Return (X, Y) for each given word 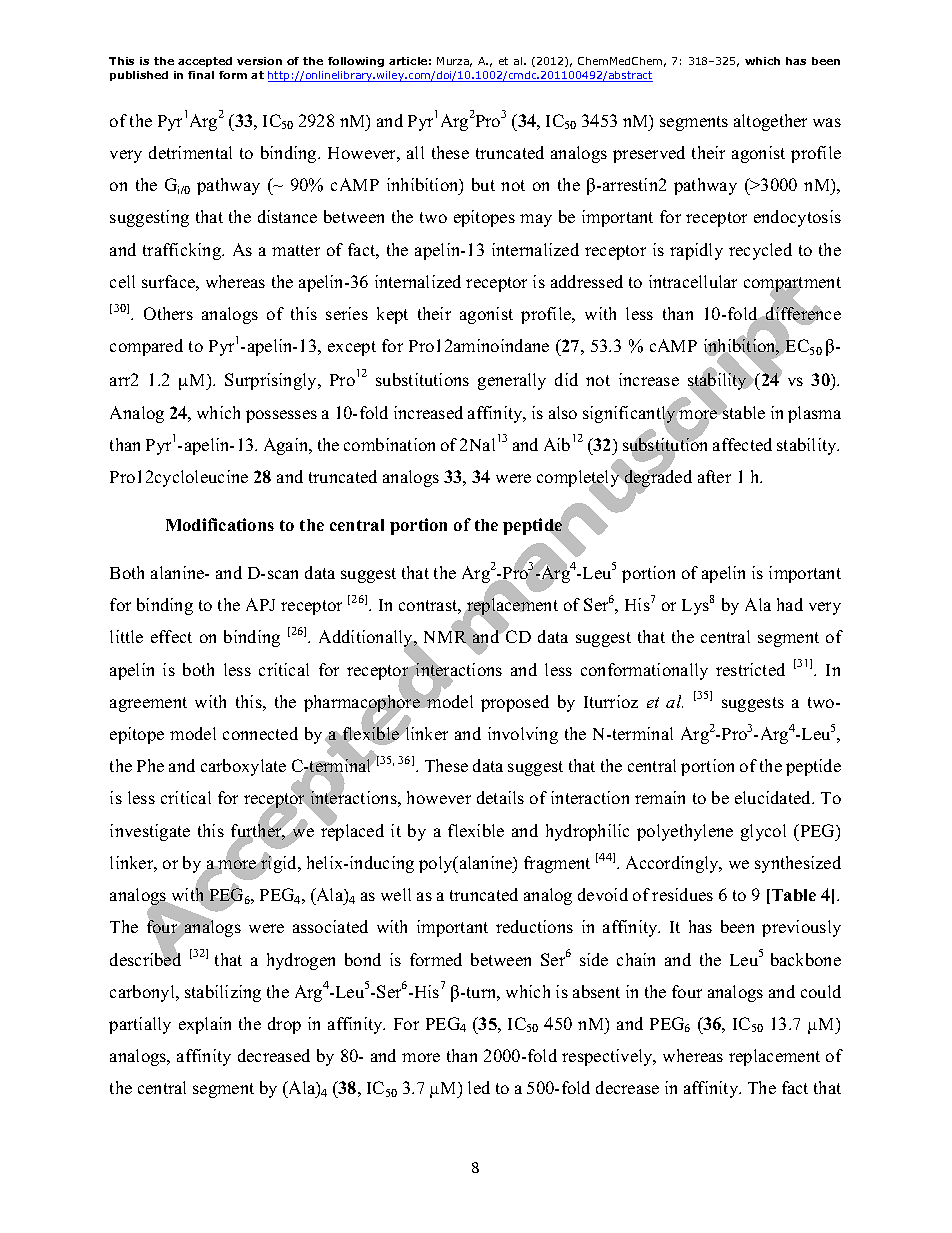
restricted (750, 669)
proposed (515, 703)
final (201, 75)
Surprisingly (272, 381)
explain (205, 1025)
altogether (770, 122)
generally (512, 381)
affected (742, 444)
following (356, 62)
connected (260, 733)
